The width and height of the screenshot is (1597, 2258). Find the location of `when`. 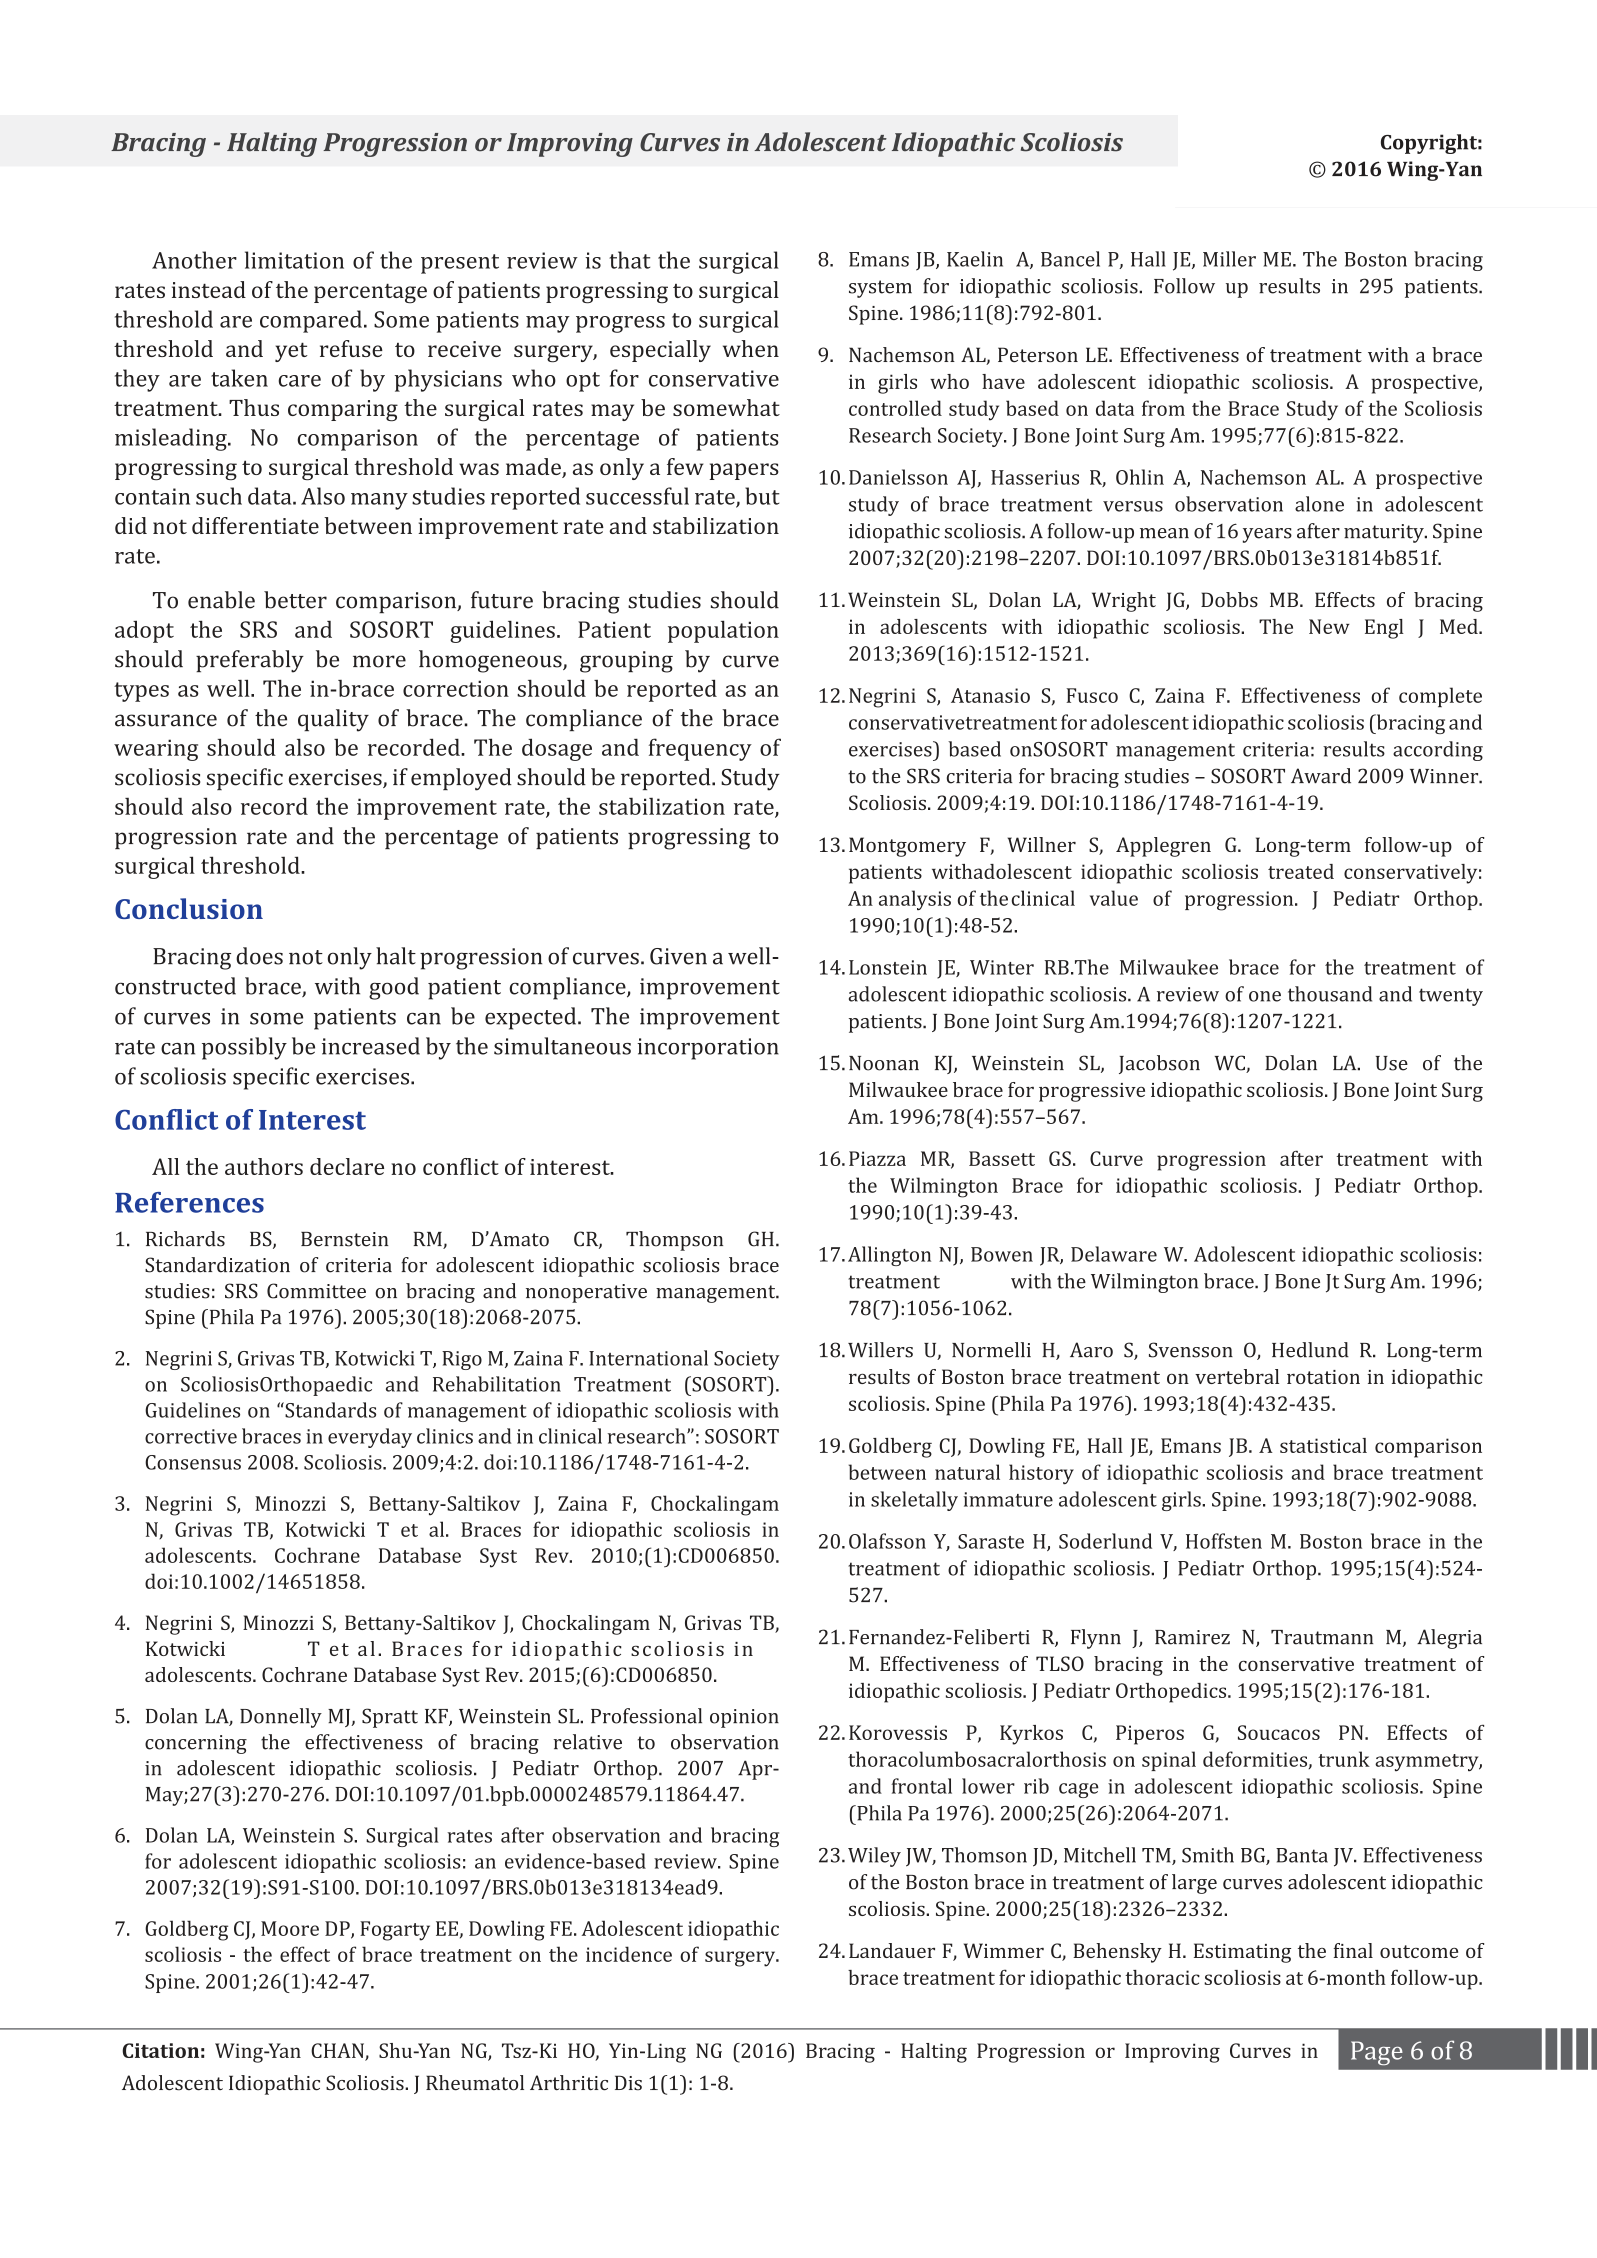

when is located at coordinates (751, 348).
